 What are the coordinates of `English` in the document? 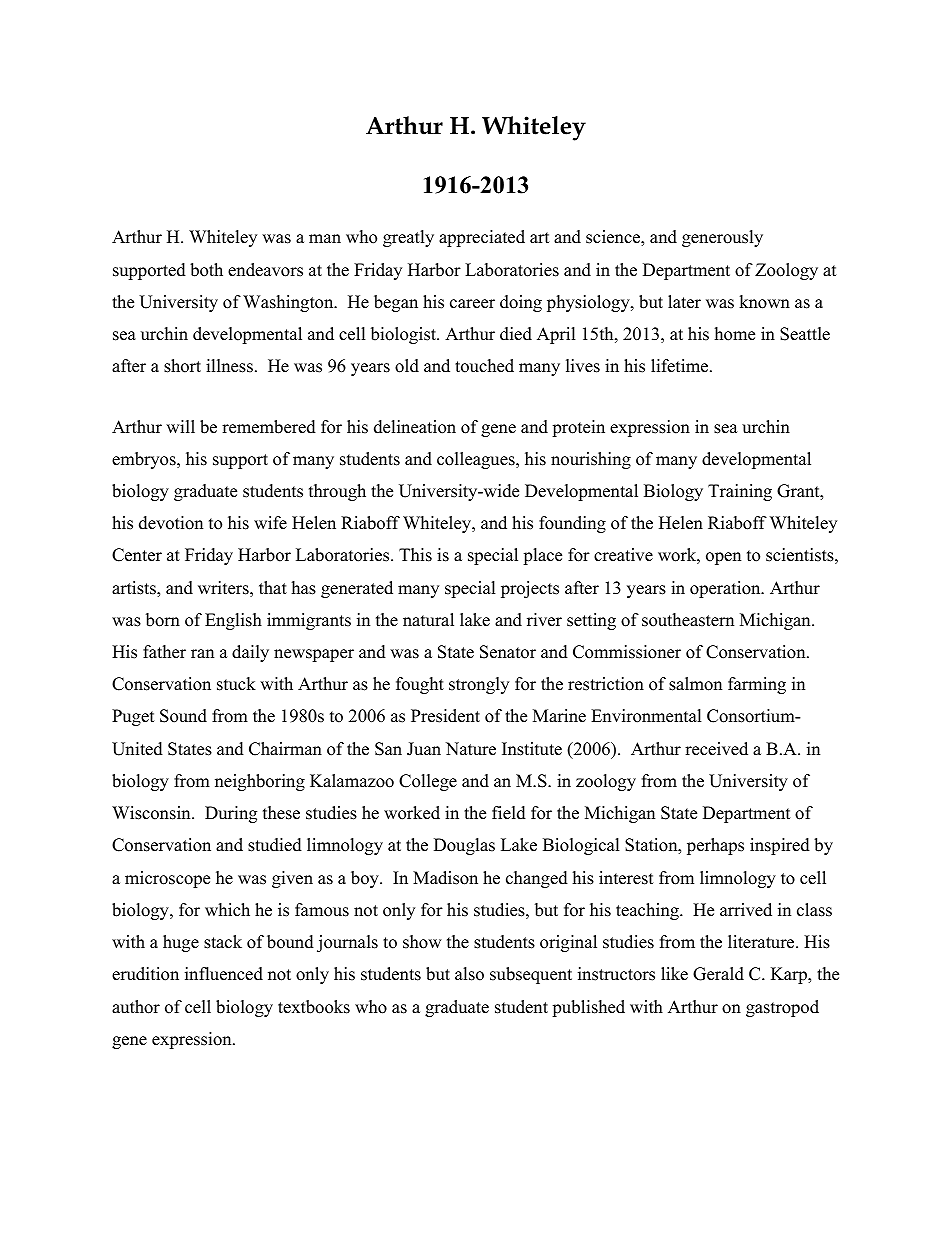 It's located at (233, 621).
